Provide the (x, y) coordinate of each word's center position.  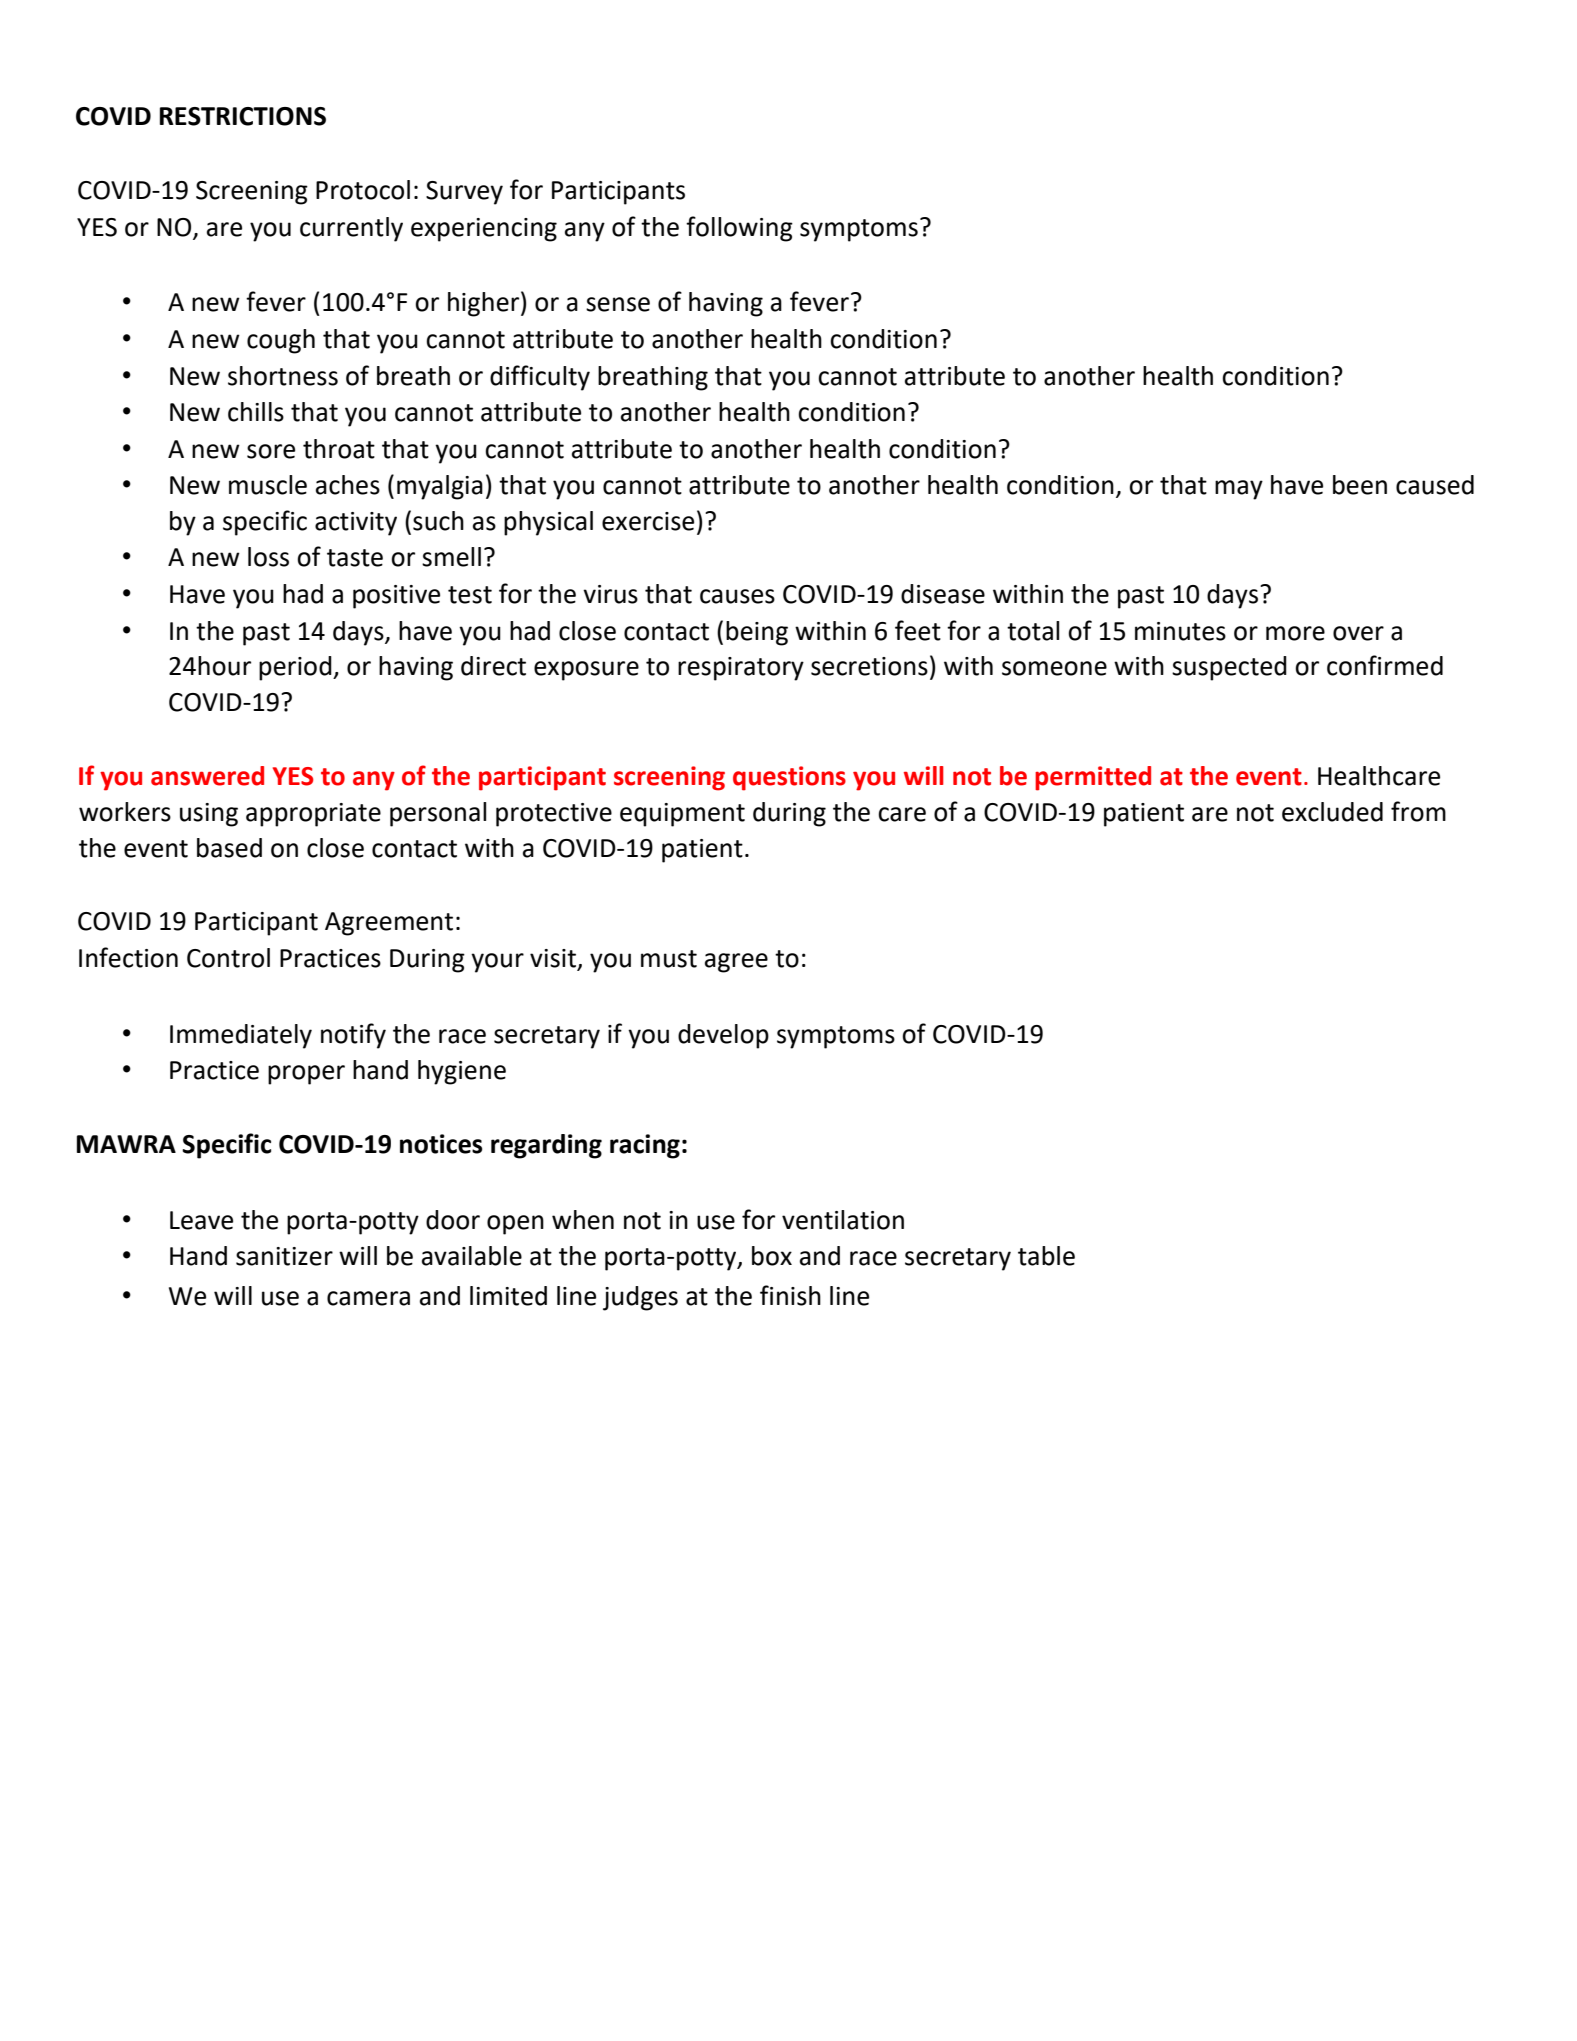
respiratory (741, 669)
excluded (1332, 812)
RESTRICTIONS (243, 116)
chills (256, 412)
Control (228, 958)
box (772, 1256)
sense (618, 304)
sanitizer (284, 1256)
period (296, 668)
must (669, 959)
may (1239, 490)
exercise (648, 521)
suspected (1229, 668)
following (739, 229)
